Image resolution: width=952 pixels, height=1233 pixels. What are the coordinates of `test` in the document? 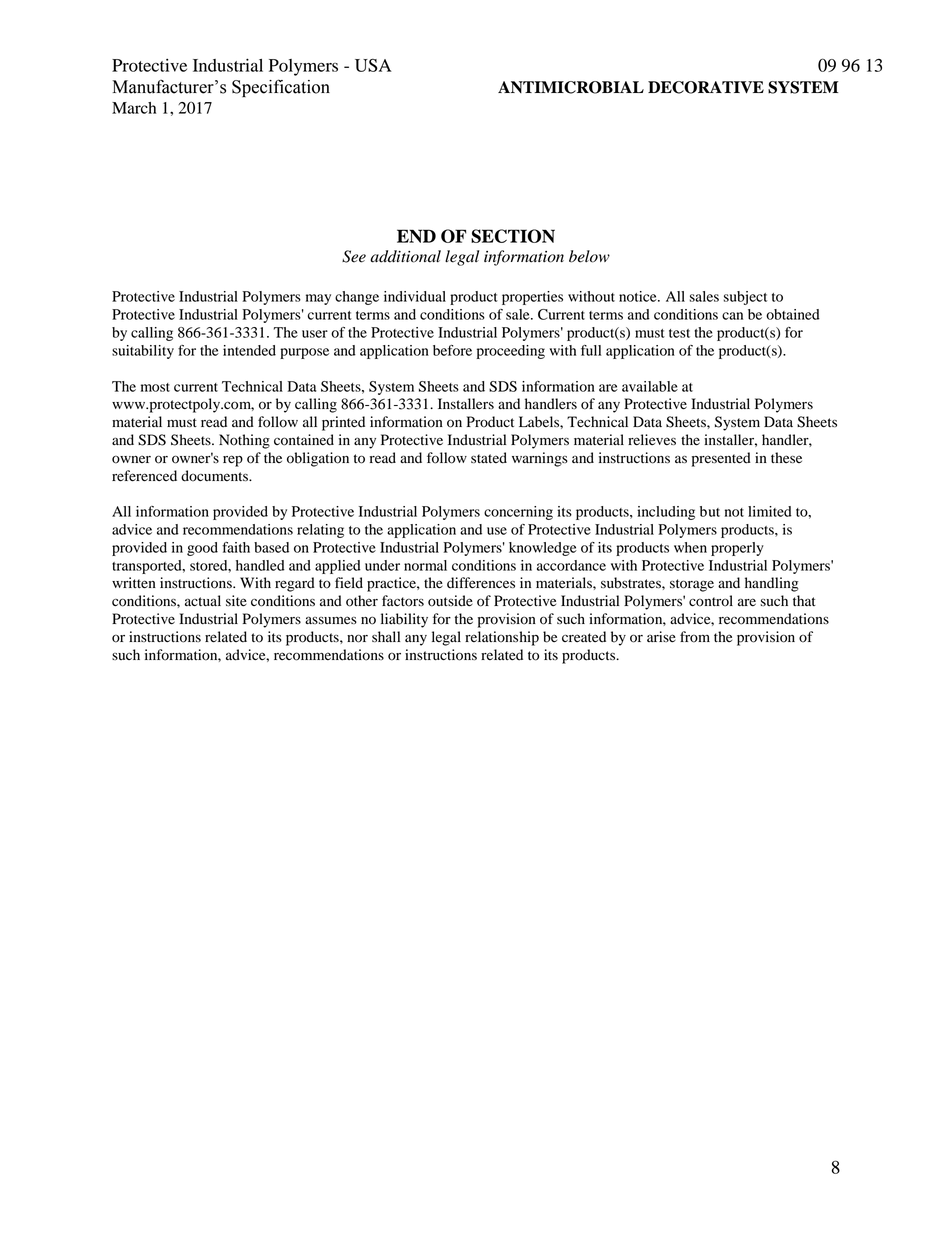 It's located at (679, 333).
